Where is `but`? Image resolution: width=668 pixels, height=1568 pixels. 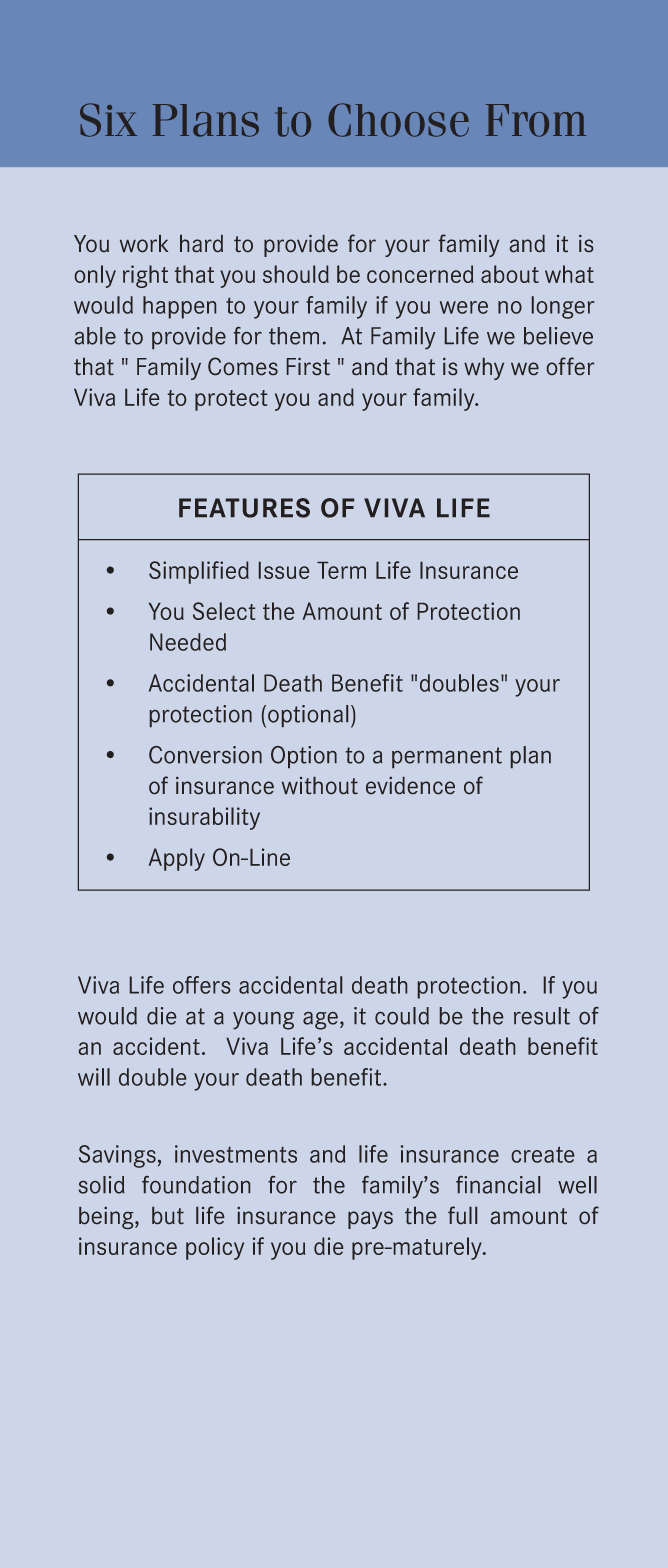 but is located at coordinates (168, 1215).
